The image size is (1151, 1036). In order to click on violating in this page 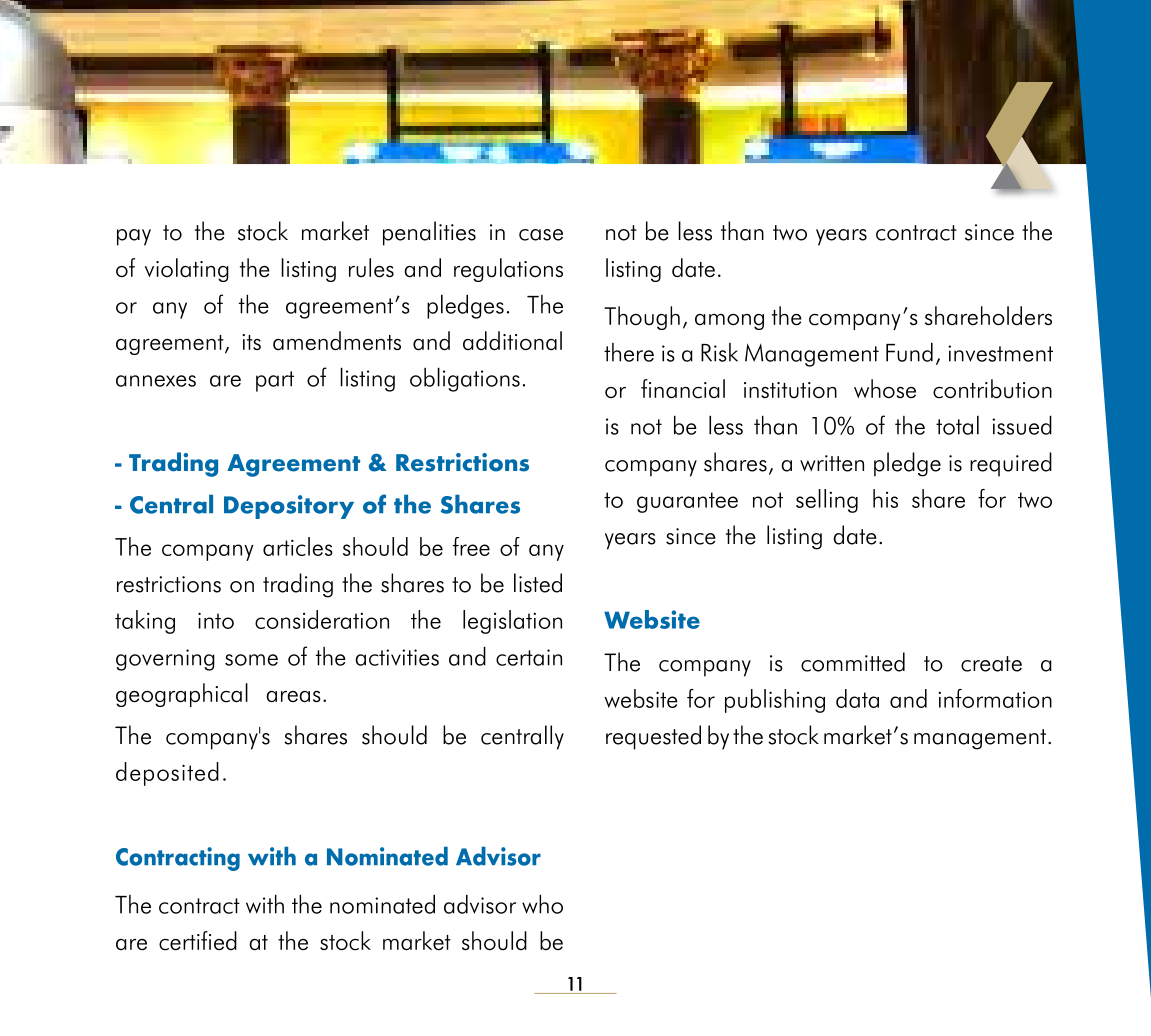, I will do `click(187, 270)`.
